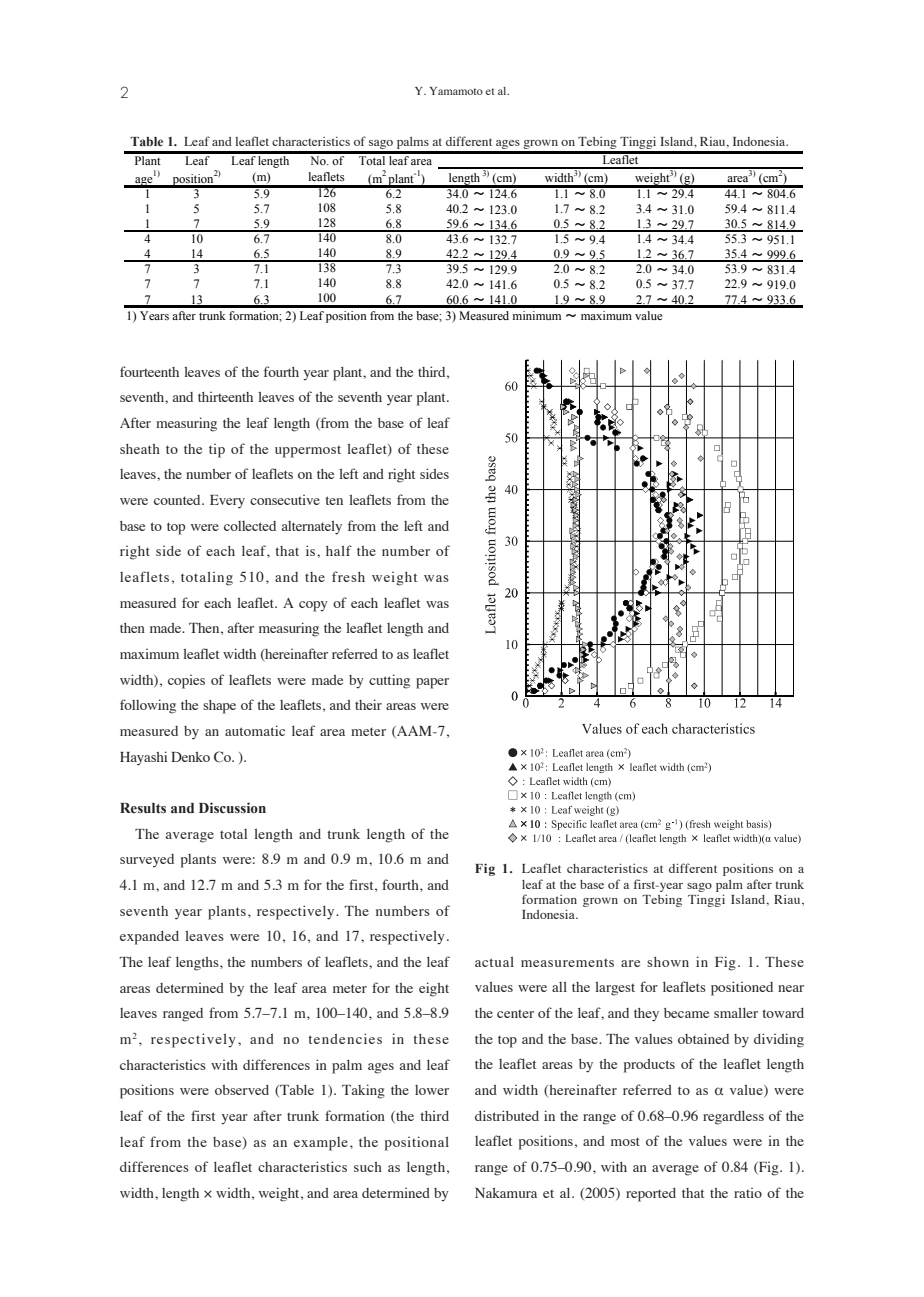 The image size is (924, 1297). Describe the element at coordinates (748, 1193) in the image. I see `ratio` at that location.
